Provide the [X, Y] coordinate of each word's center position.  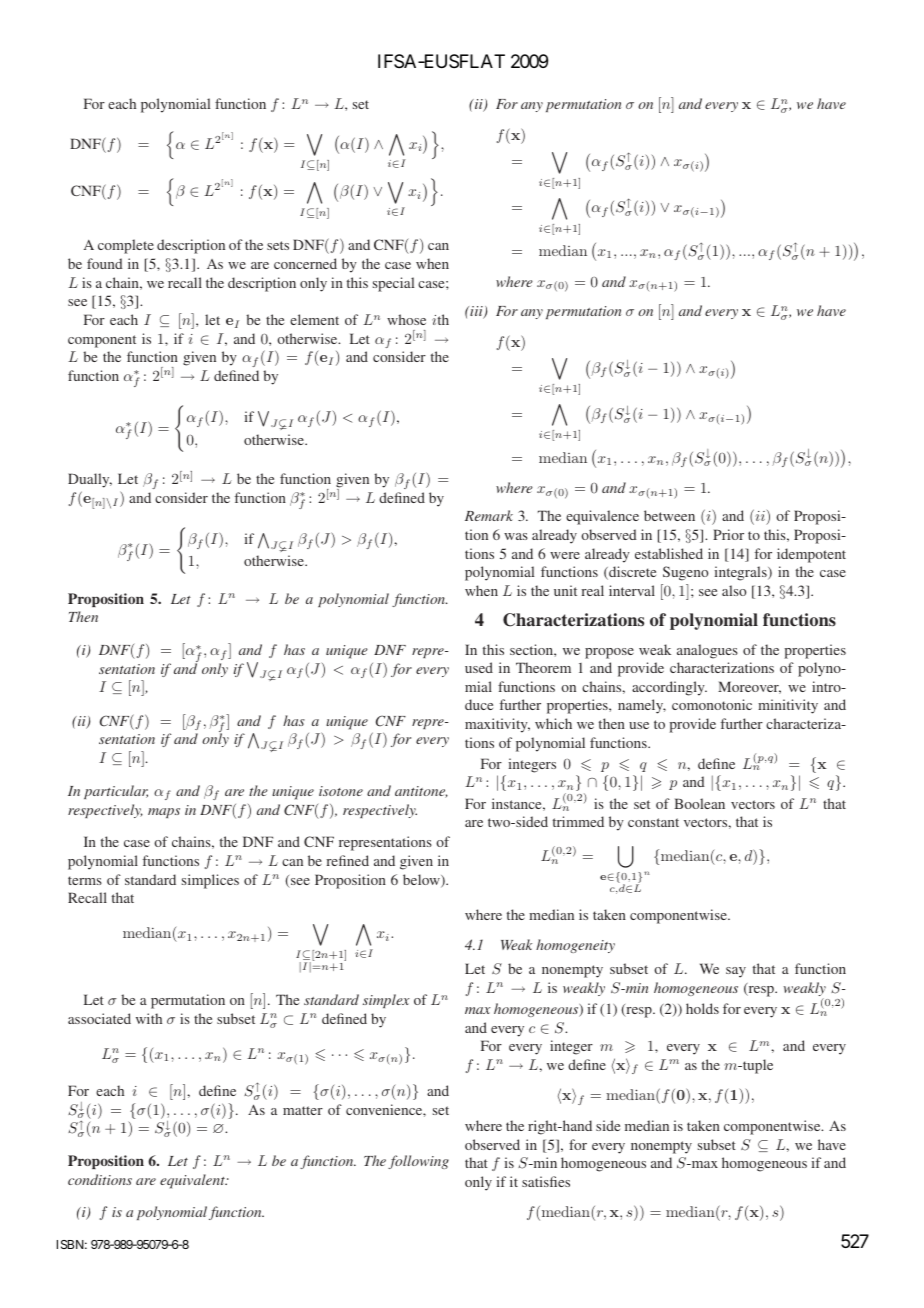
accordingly [669, 688]
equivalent [193, 1181]
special [393, 284]
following [418, 1162]
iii [476, 312]
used [479, 667]
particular [116, 792]
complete [126, 246]
